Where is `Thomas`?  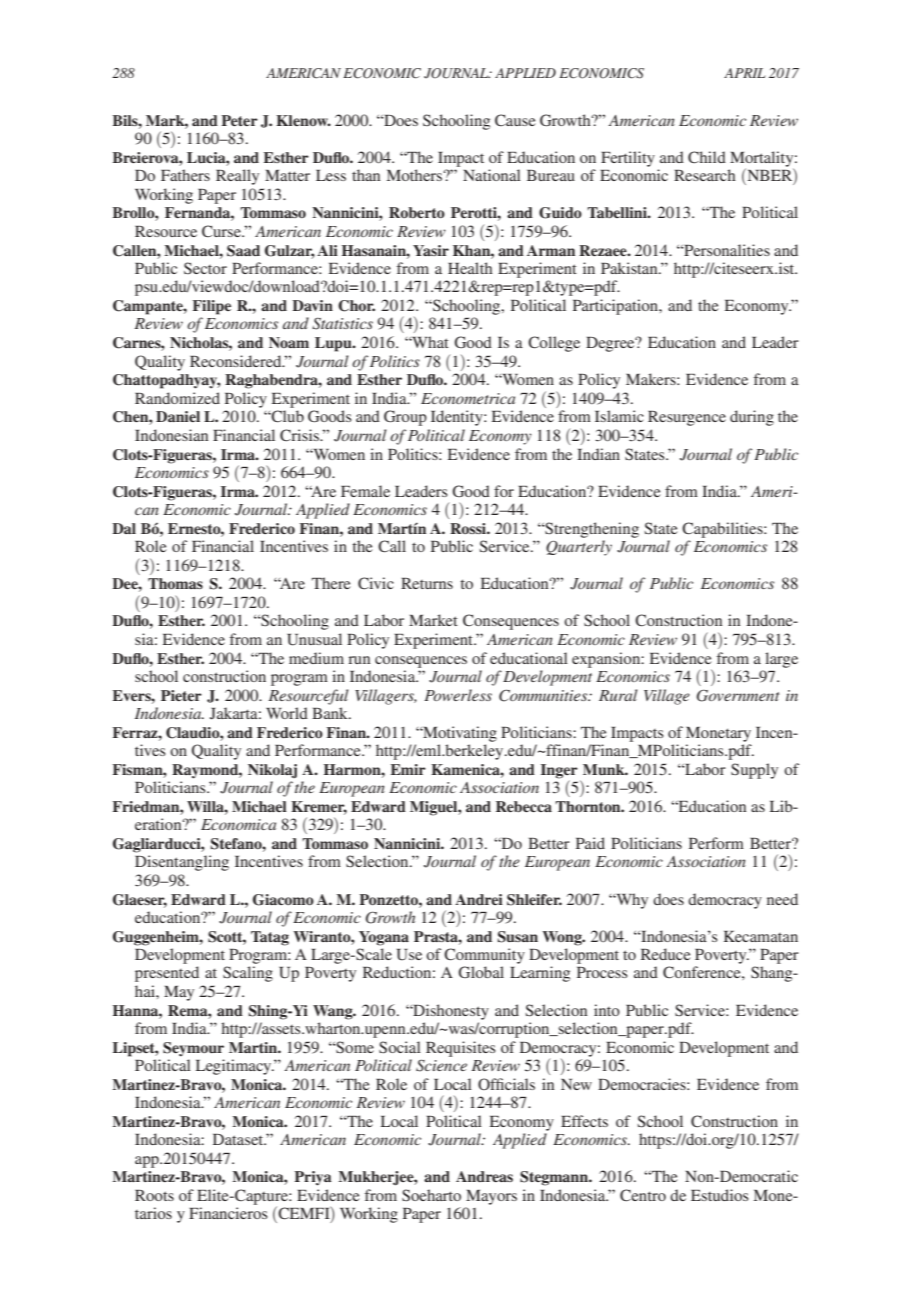 Thomas is located at coordinates (175, 583).
